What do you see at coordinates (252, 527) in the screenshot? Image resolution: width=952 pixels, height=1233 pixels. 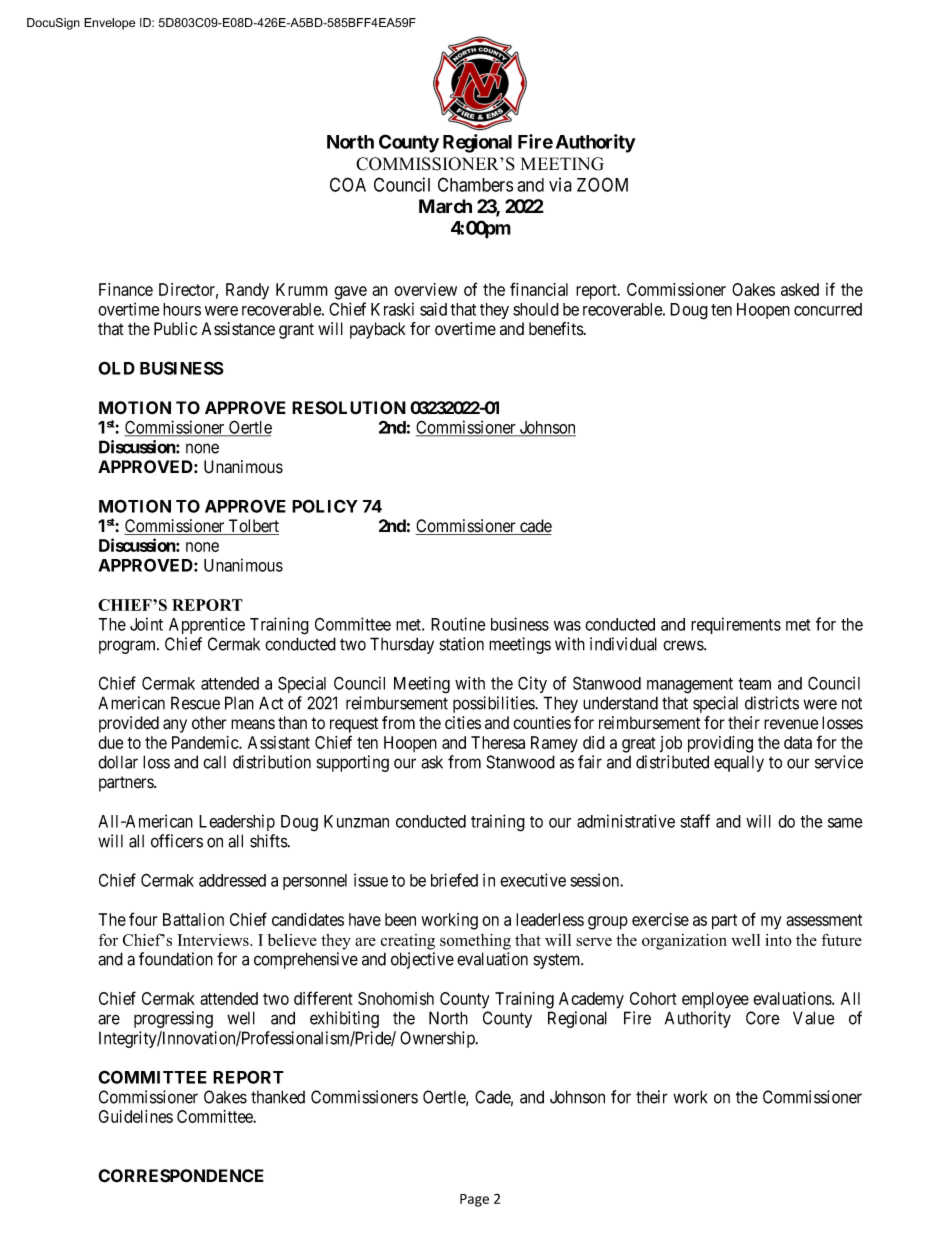 I see `Tolbert` at bounding box center [252, 527].
